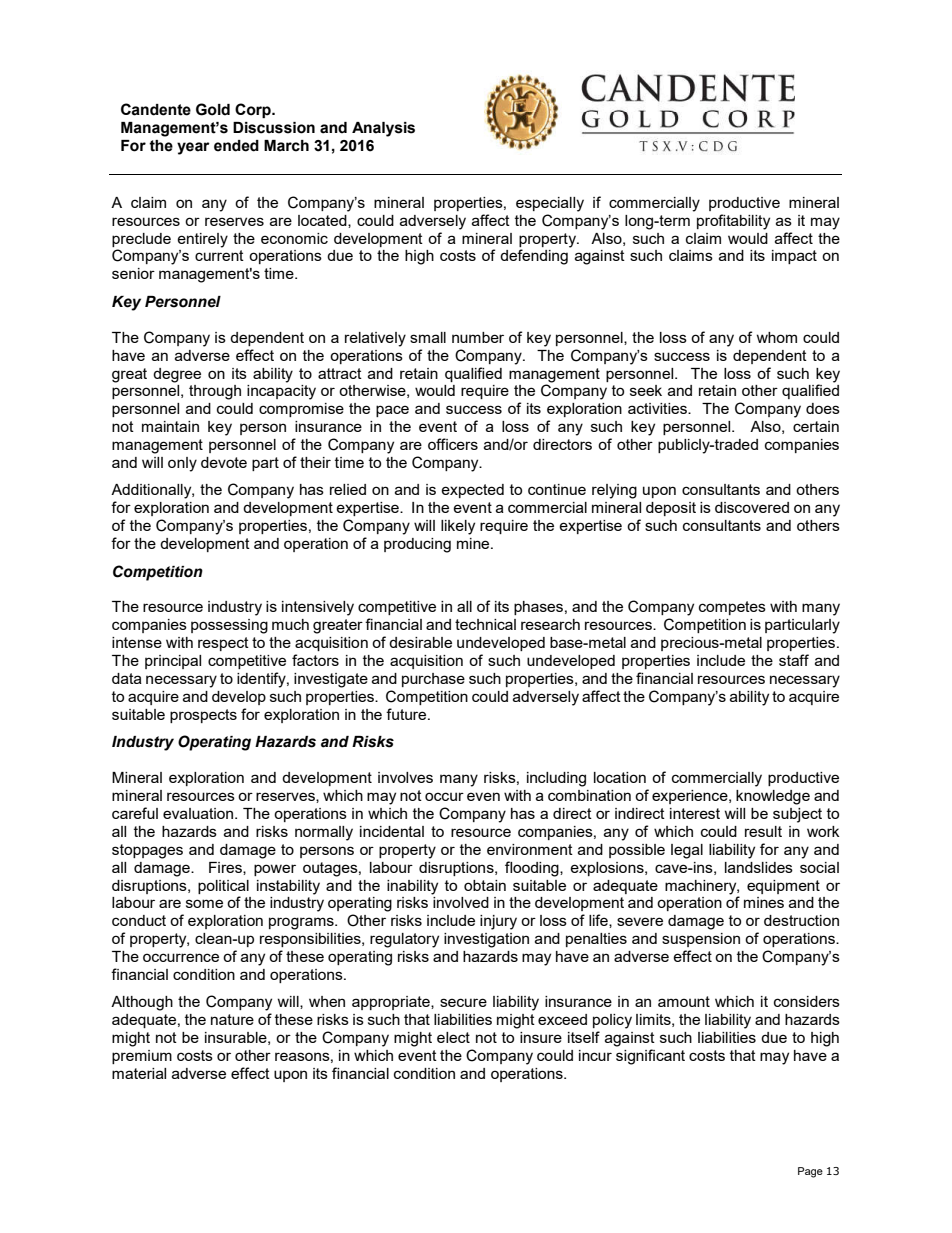  Describe the element at coordinates (383, 129) in the document. I see `Analysis` at that location.
